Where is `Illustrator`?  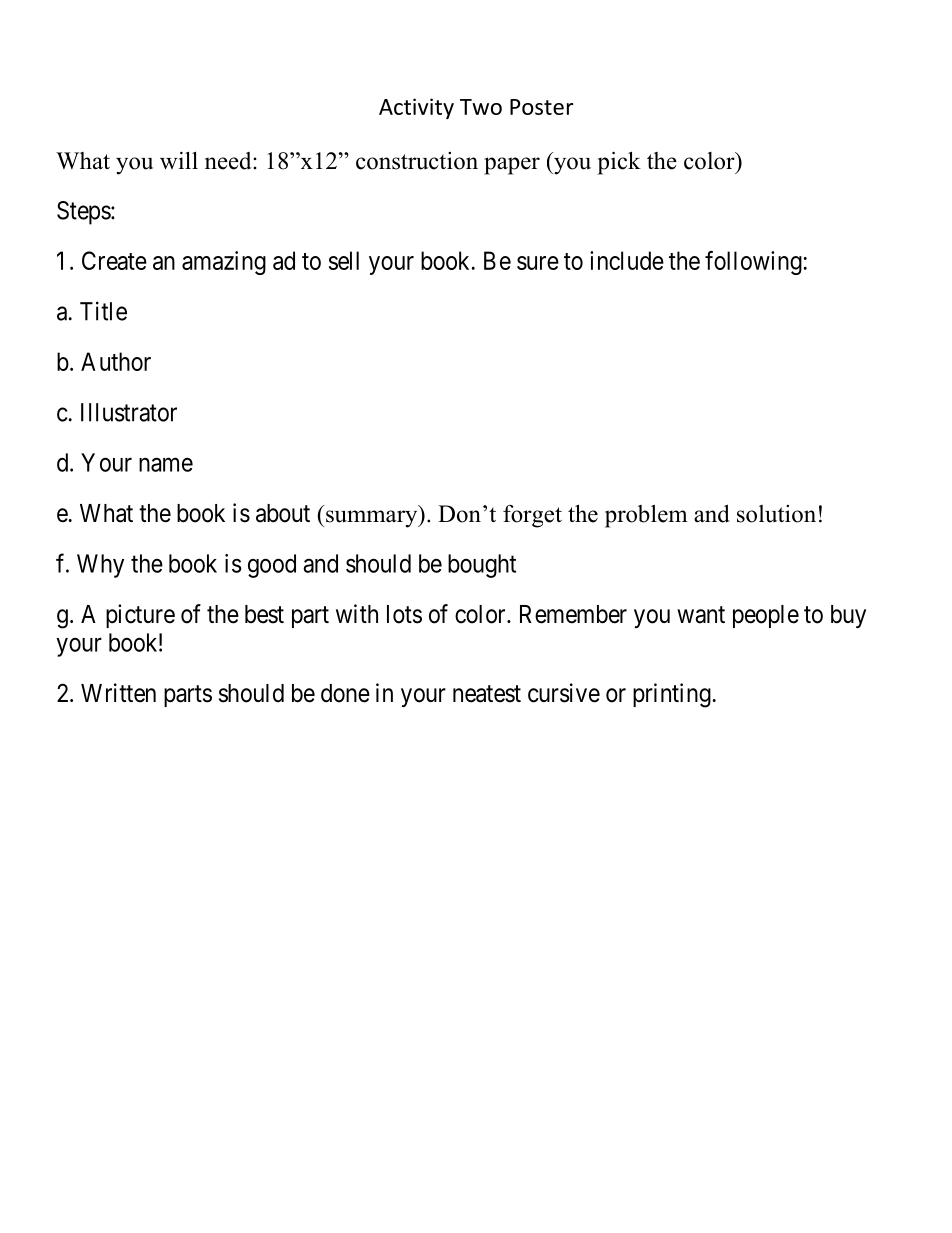
Illustrator is located at coordinates (129, 412).
